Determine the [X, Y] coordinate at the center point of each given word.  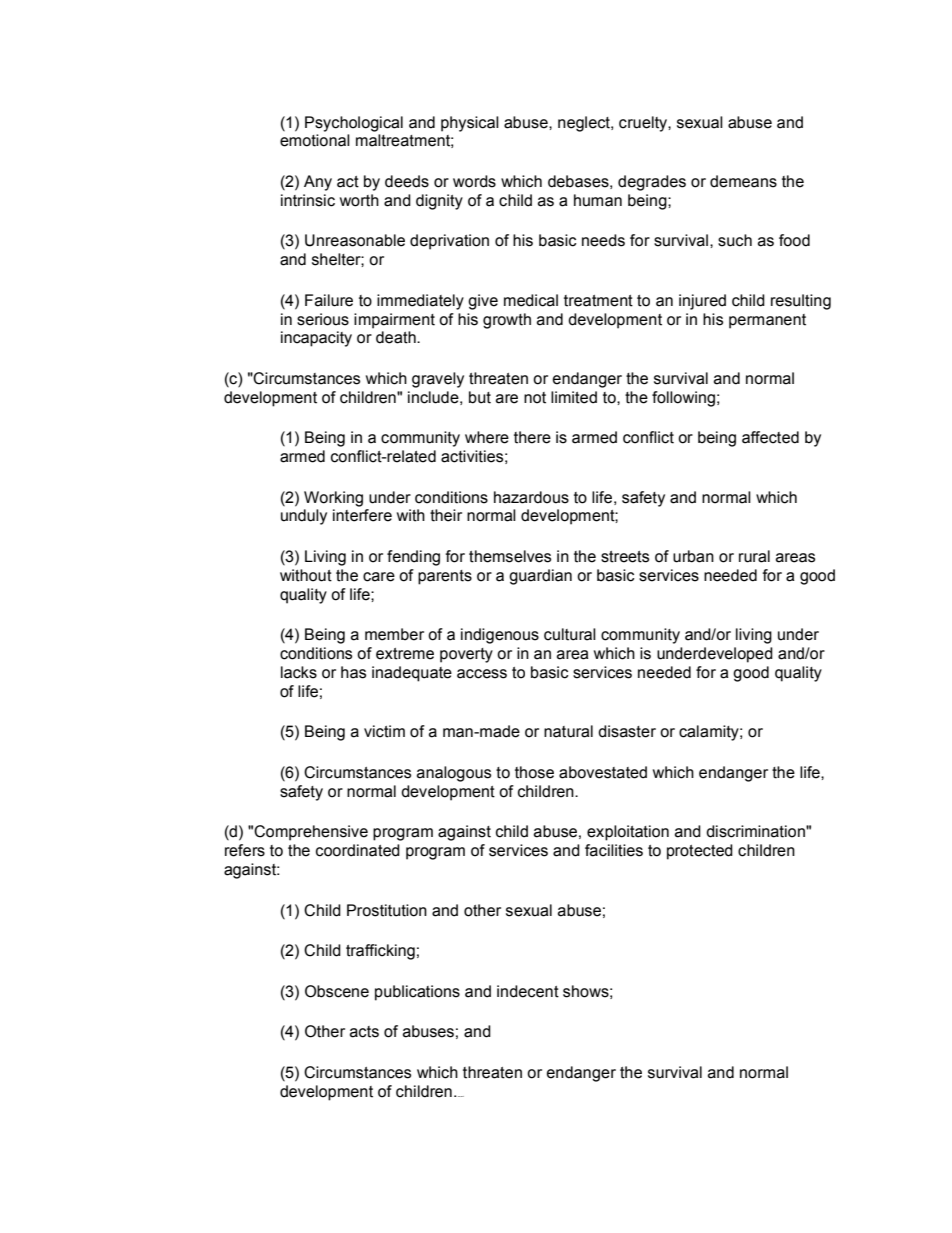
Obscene [337, 991]
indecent [528, 991]
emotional [315, 140]
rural [754, 556]
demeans [743, 181]
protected [700, 852]
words [474, 181]
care [379, 577]
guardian [540, 577]
